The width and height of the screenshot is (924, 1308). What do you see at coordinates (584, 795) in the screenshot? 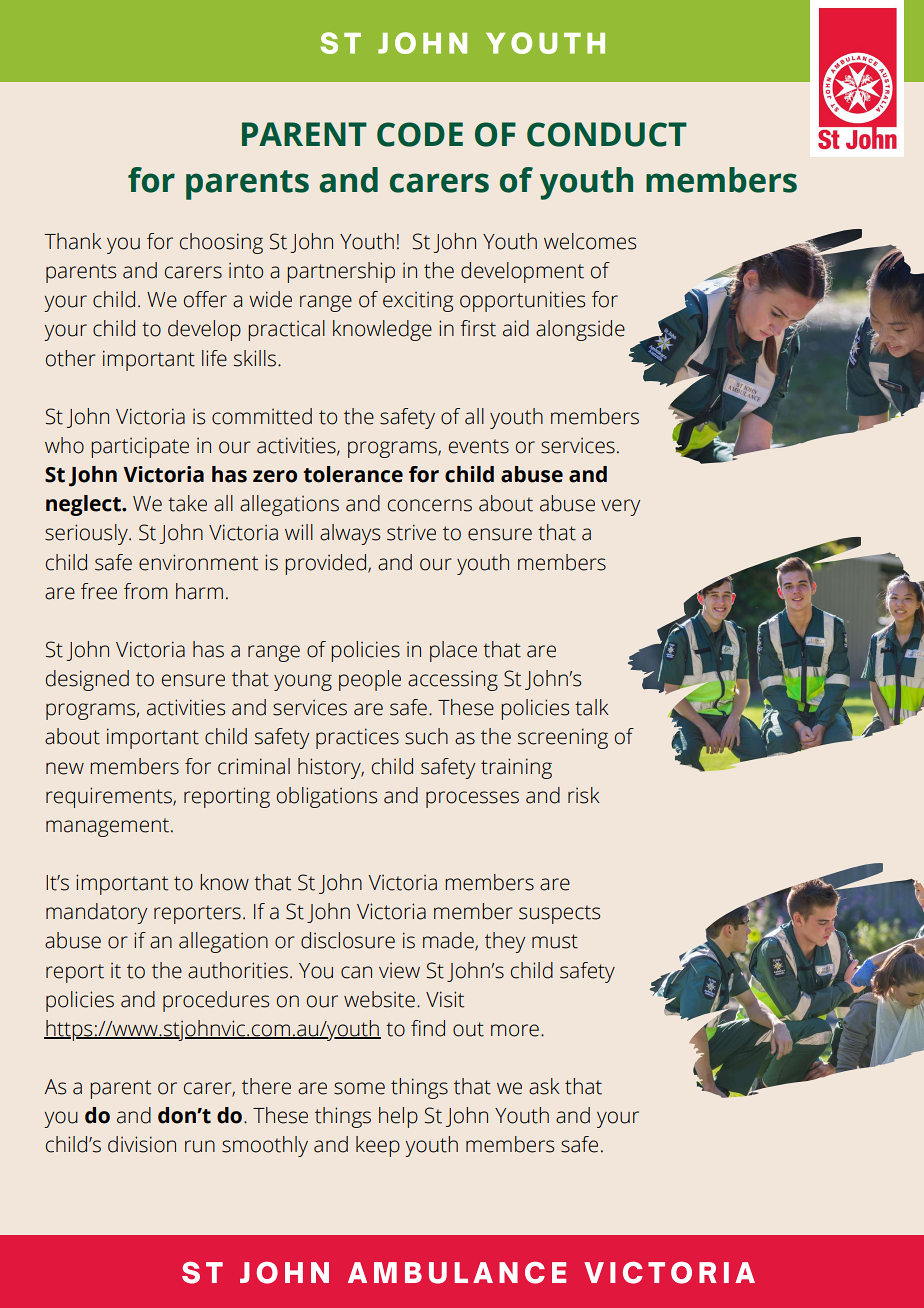
I see `risk` at bounding box center [584, 795].
